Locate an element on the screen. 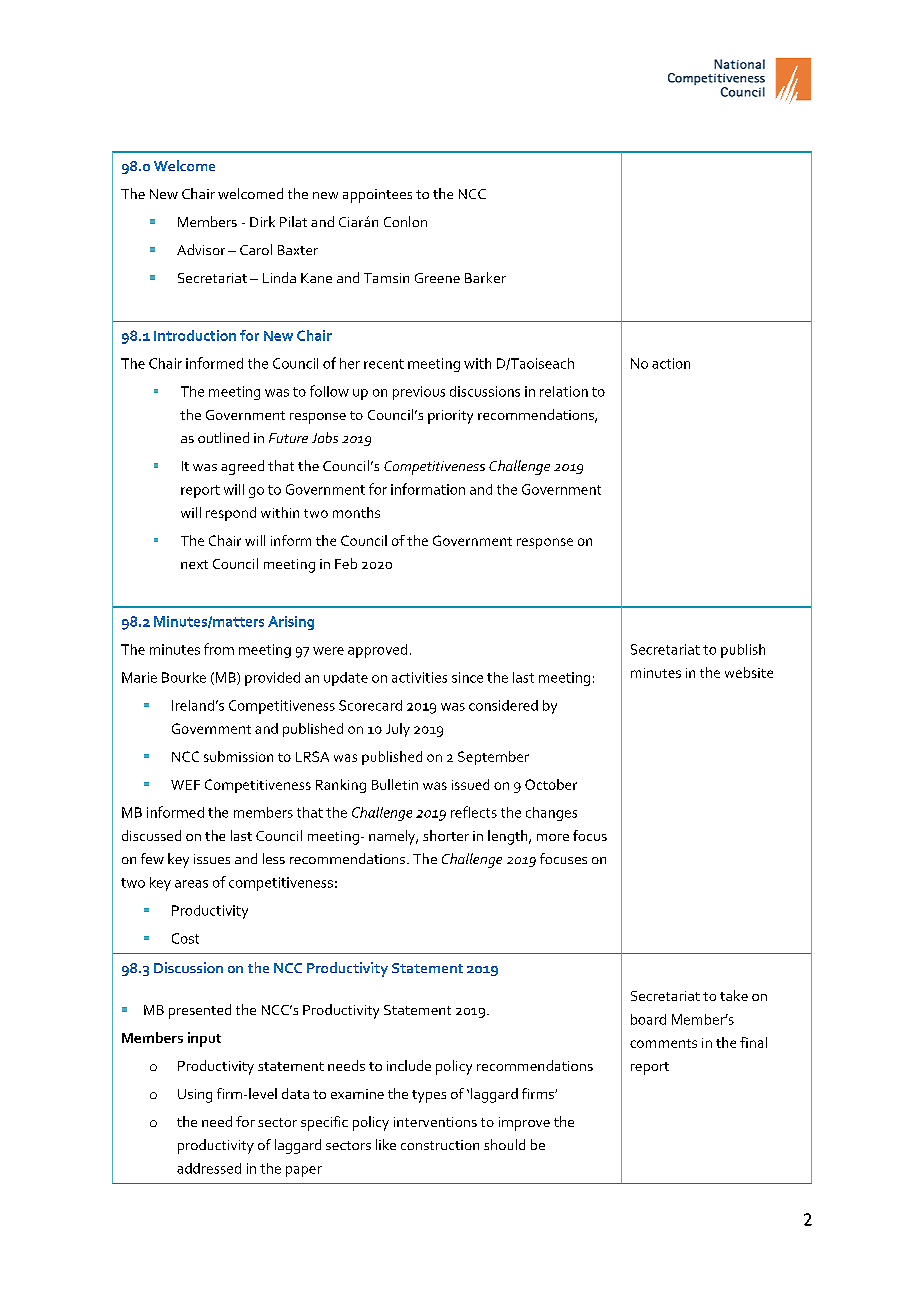  since is located at coordinates (467, 677).
